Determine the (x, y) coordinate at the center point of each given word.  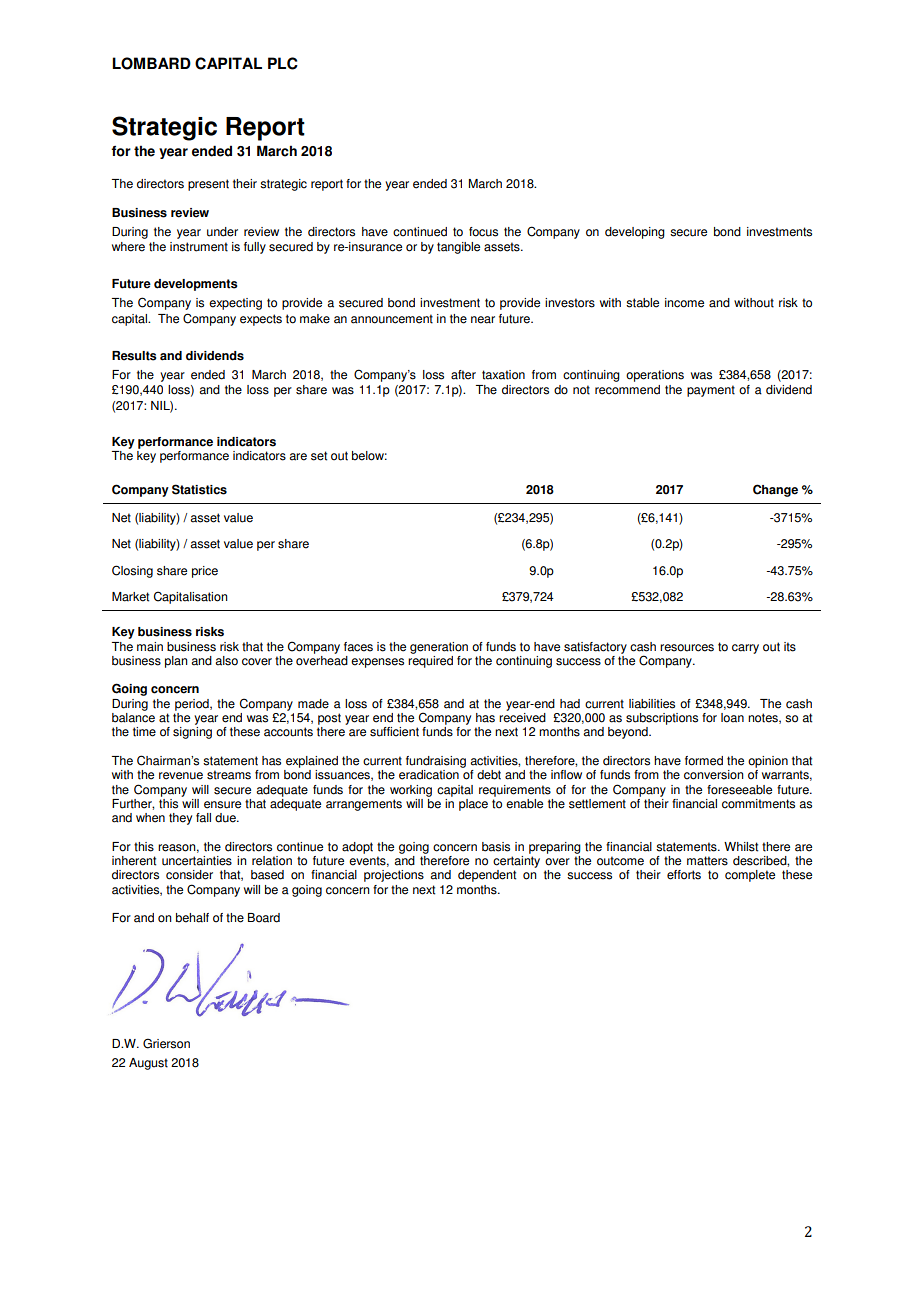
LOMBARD (151, 63)
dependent (487, 876)
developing (635, 233)
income (684, 303)
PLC (283, 63)
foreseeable (739, 790)
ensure (222, 805)
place (473, 805)
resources (687, 648)
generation (439, 648)
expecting (235, 304)
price (205, 572)
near (483, 320)
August (148, 1064)
